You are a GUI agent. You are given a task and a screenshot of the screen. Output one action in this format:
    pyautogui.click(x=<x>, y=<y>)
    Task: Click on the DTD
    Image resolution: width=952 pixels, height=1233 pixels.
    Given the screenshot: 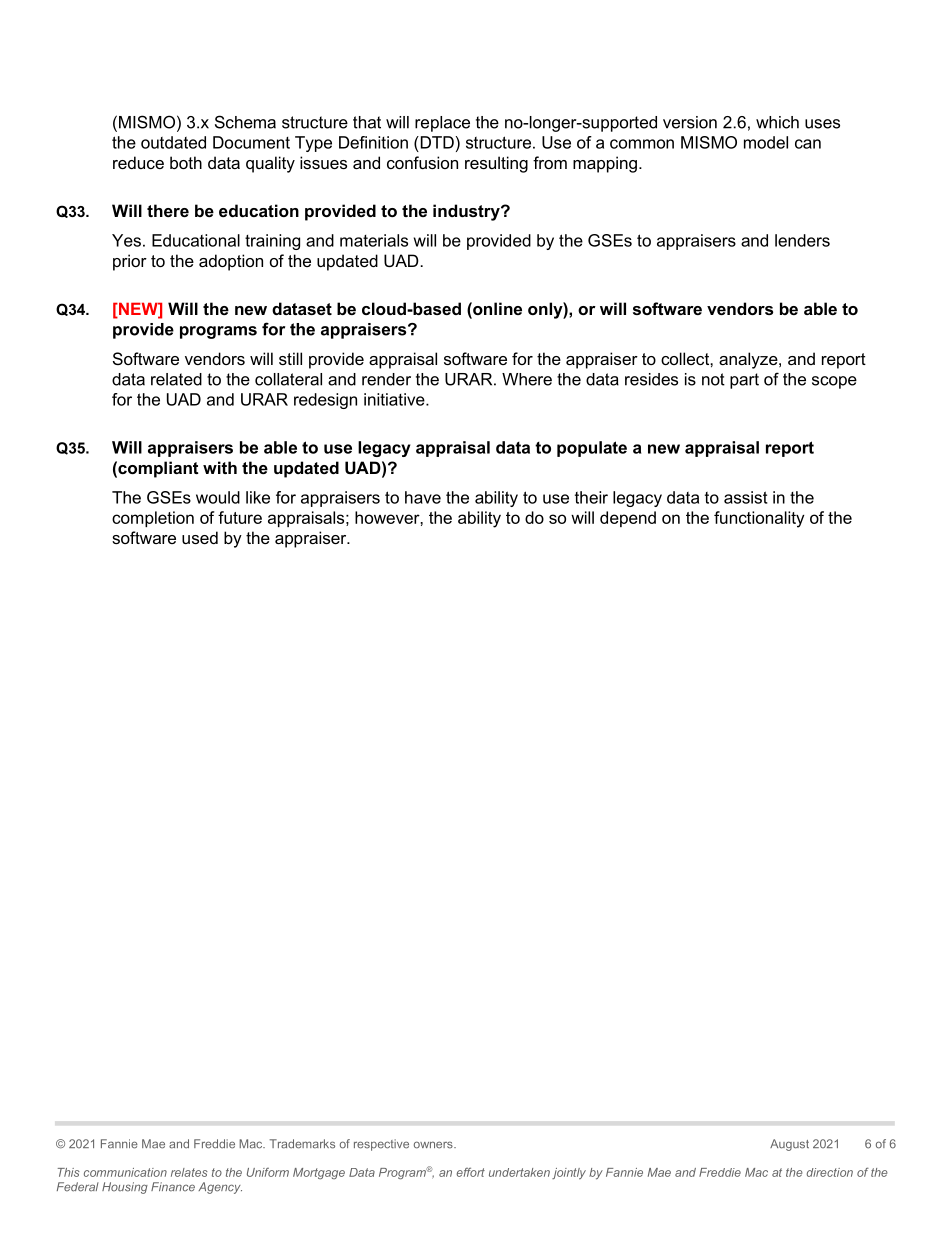 What is the action you would take?
    pyautogui.click(x=436, y=142)
